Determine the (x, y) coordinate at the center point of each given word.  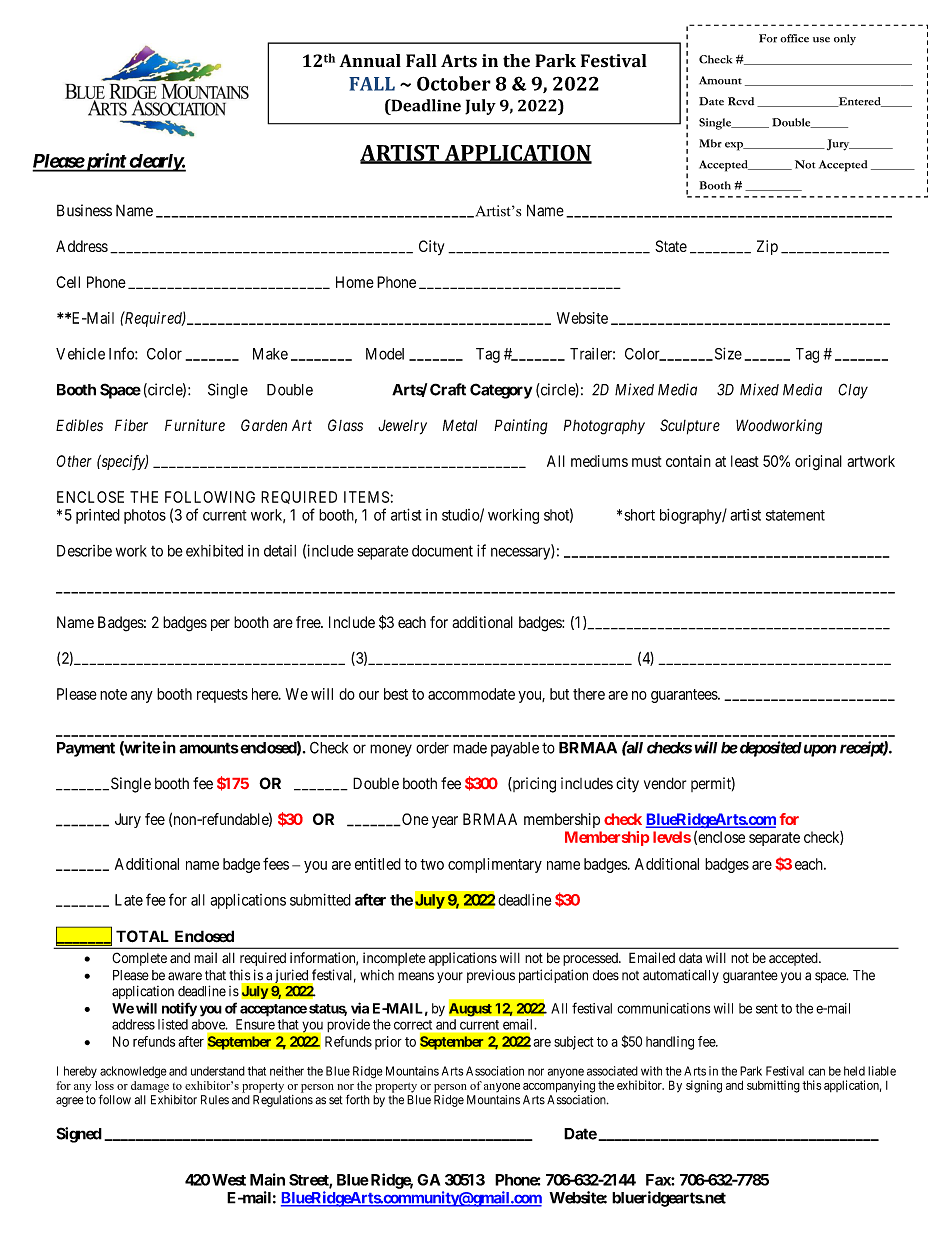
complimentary (495, 865)
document (442, 551)
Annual (370, 61)
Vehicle (80, 354)
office (794, 38)
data (690, 958)
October (454, 83)
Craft (448, 389)
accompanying (559, 1086)
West (229, 1180)
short (639, 515)
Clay (853, 391)
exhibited (214, 551)
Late (129, 900)
